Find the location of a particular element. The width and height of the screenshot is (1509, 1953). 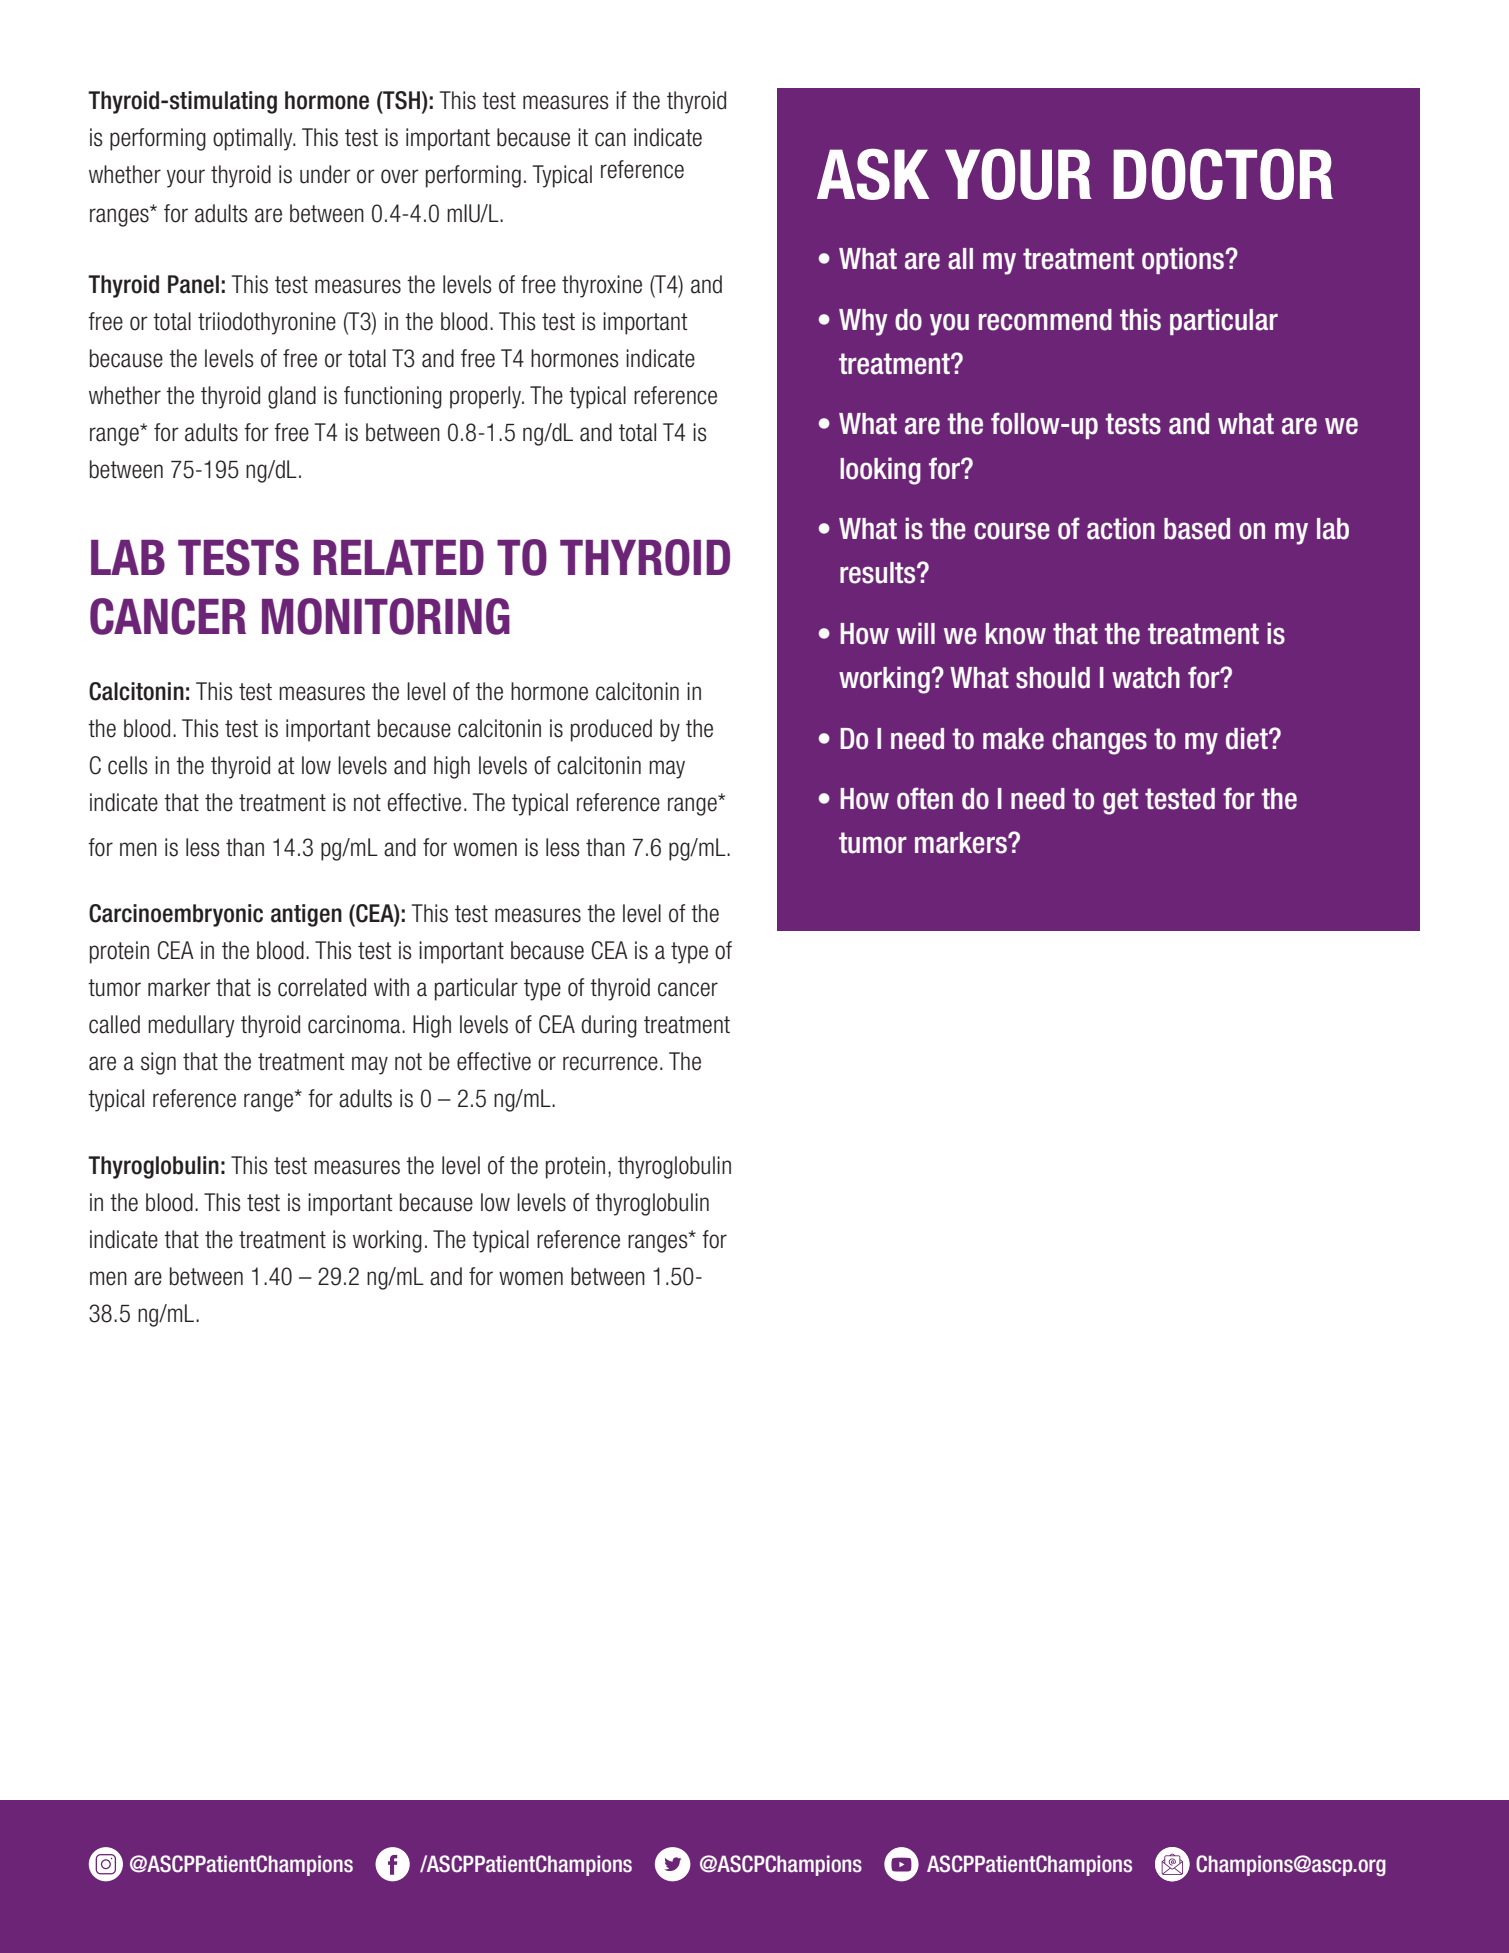

produced is located at coordinates (611, 730).
